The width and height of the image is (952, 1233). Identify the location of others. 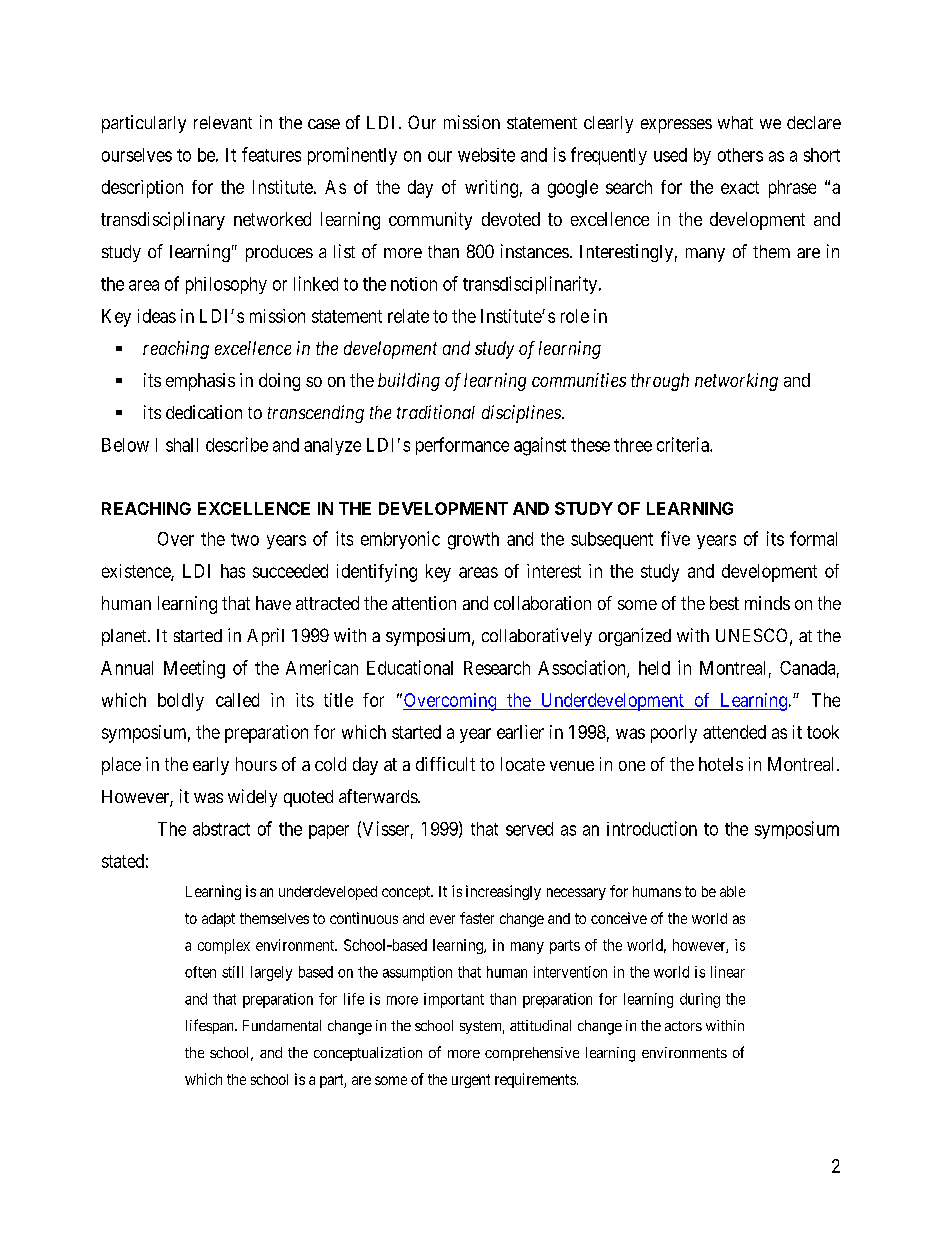
(740, 155).
